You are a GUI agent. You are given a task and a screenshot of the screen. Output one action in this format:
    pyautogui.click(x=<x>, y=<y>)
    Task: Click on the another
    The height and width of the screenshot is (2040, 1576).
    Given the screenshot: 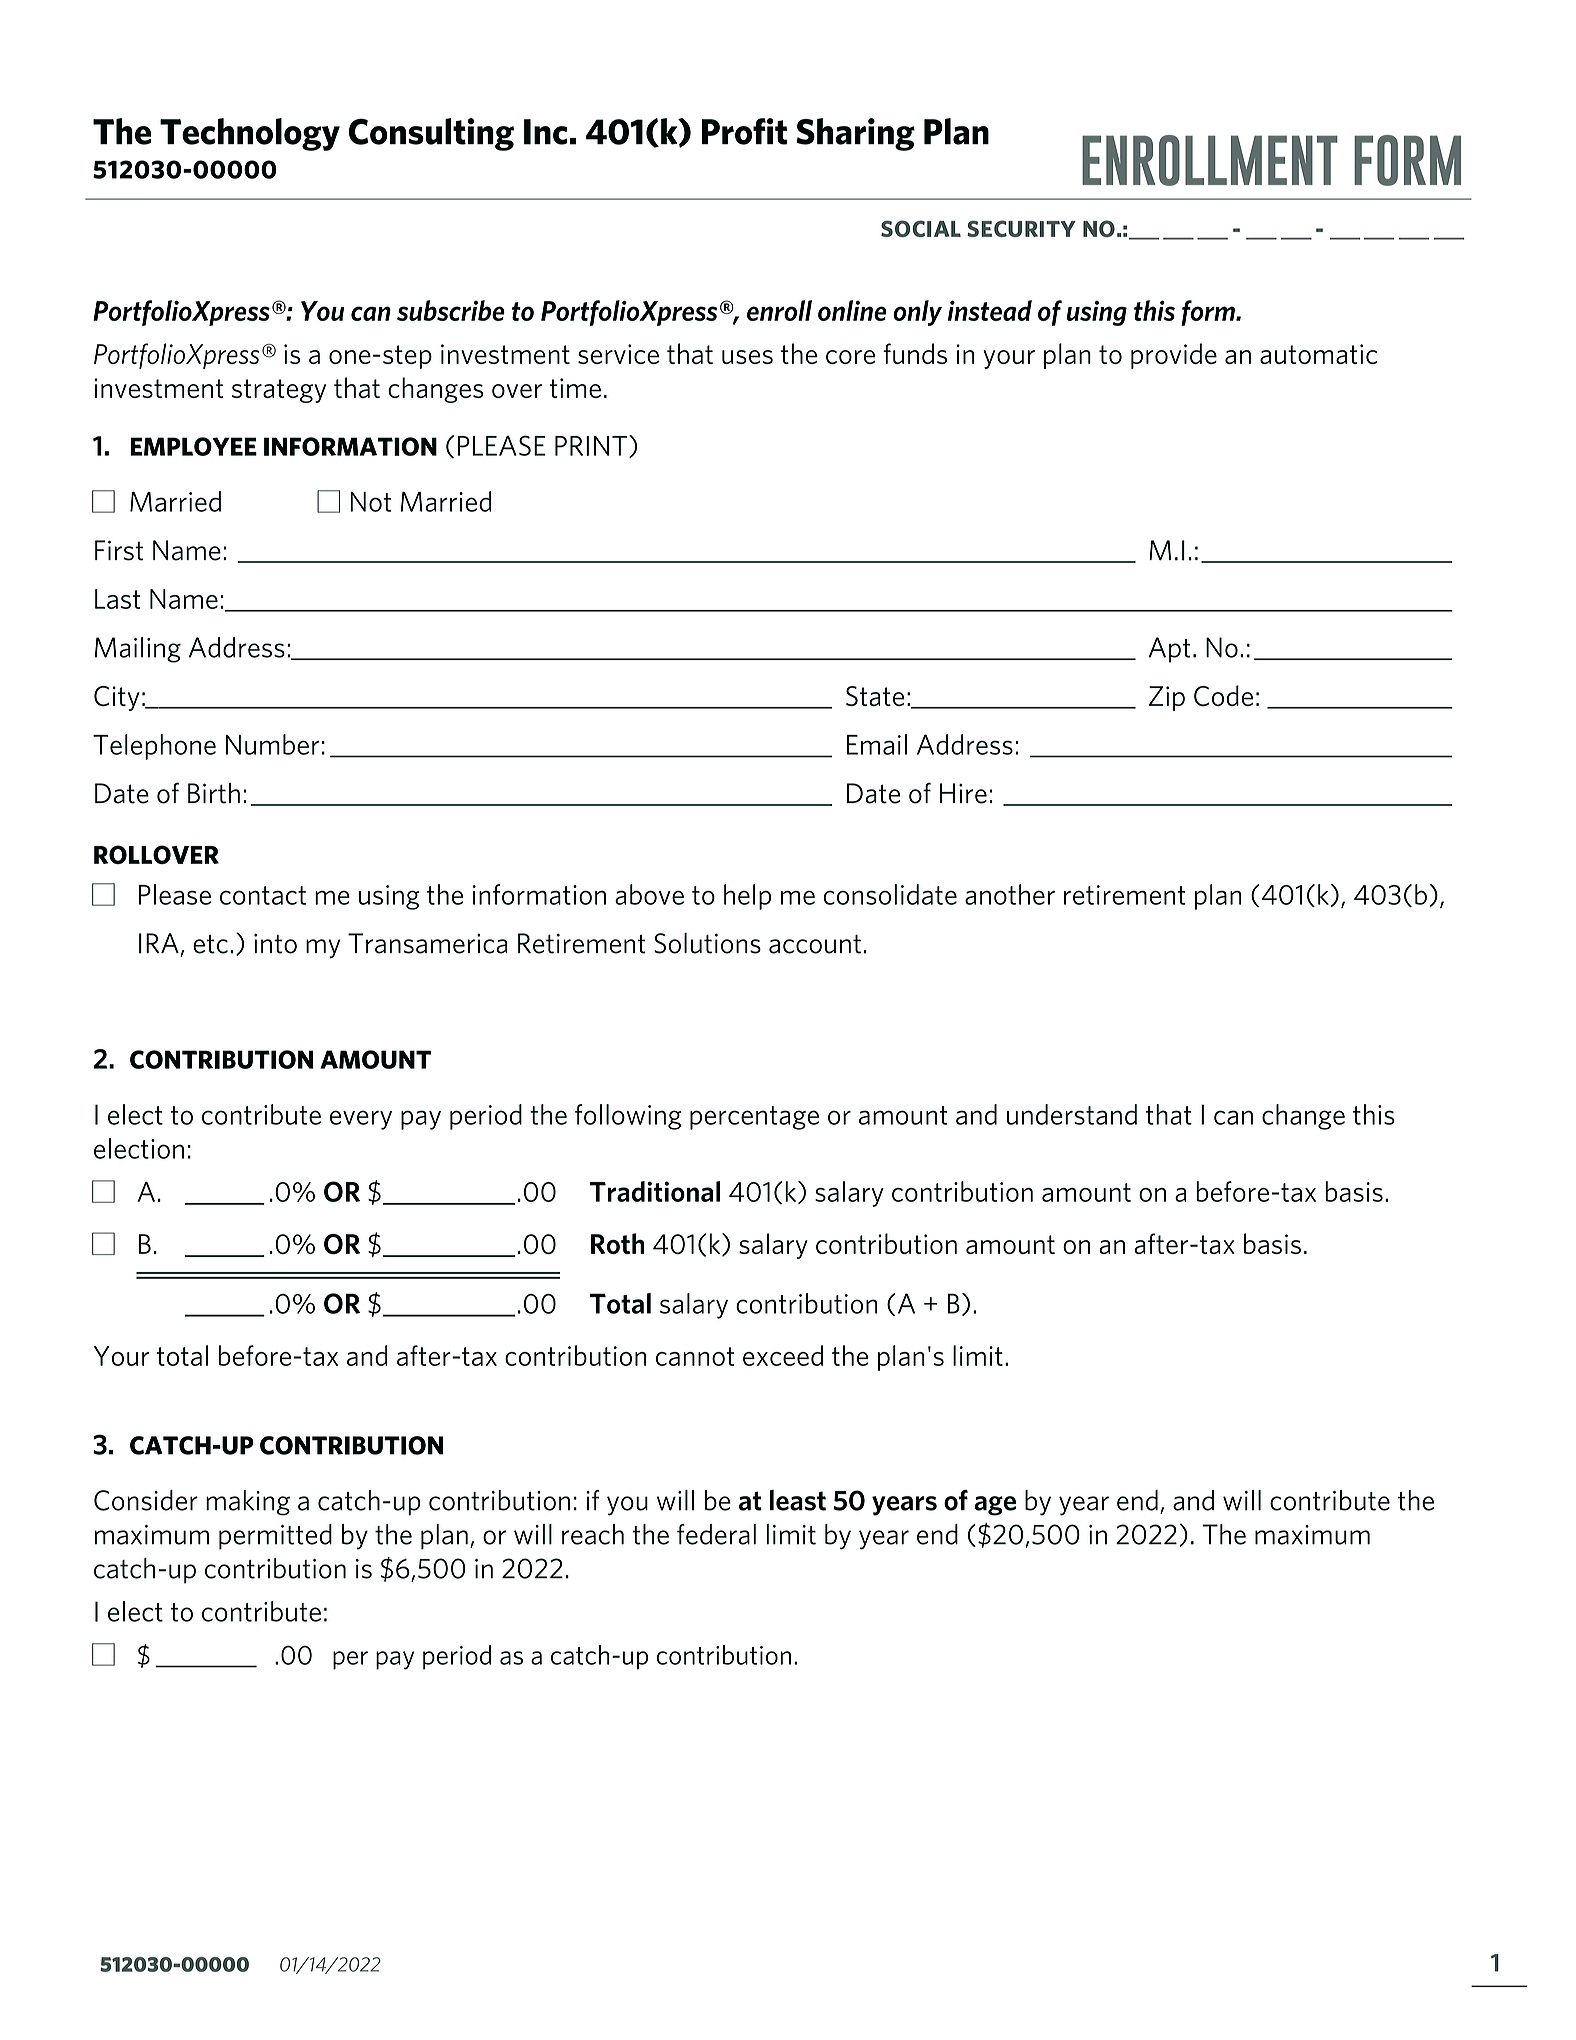 What is the action you would take?
    pyautogui.click(x=1010, y=894)
